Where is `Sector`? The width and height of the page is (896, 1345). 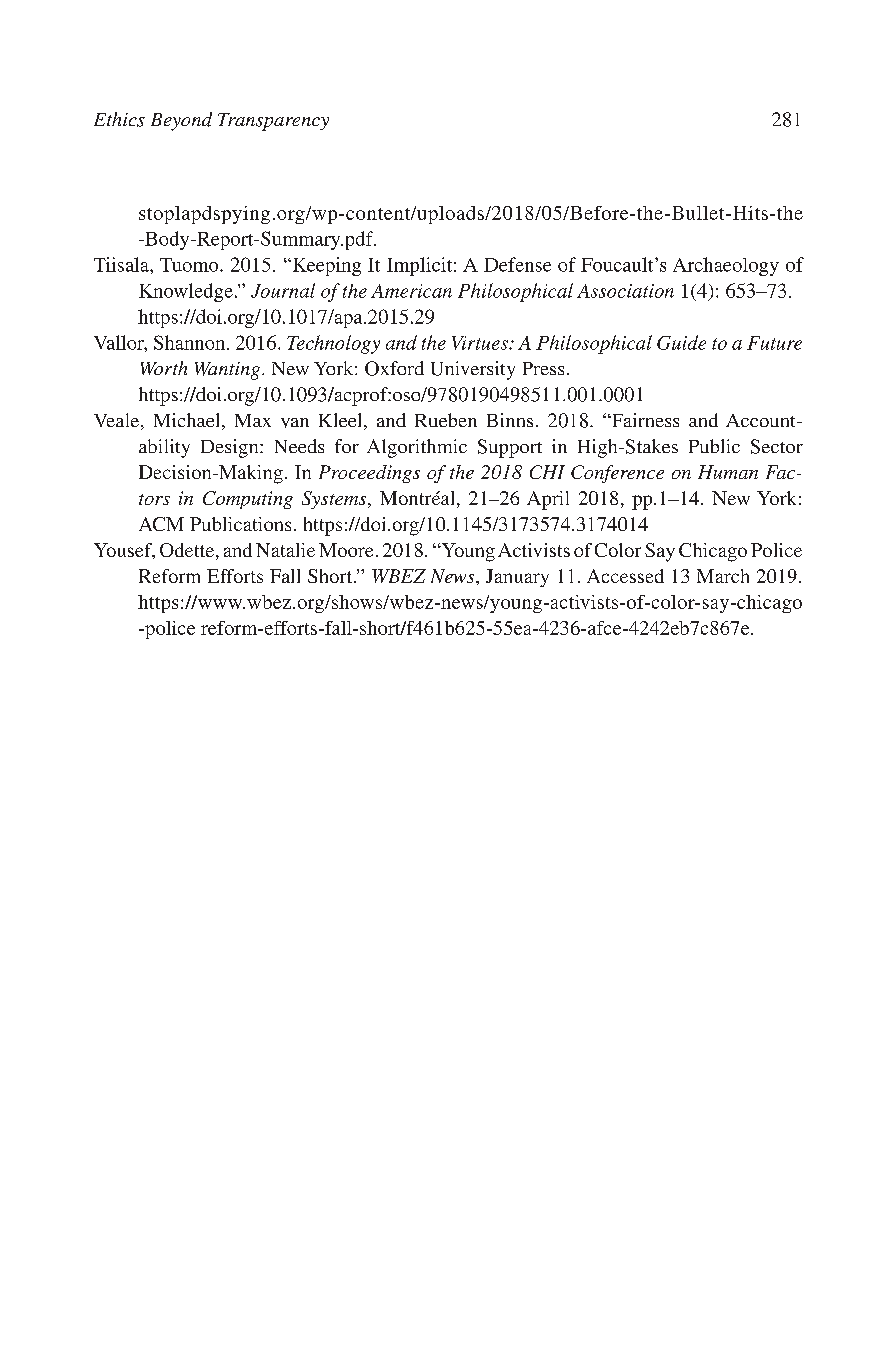 Sector is located at coordinates (777, 446).
